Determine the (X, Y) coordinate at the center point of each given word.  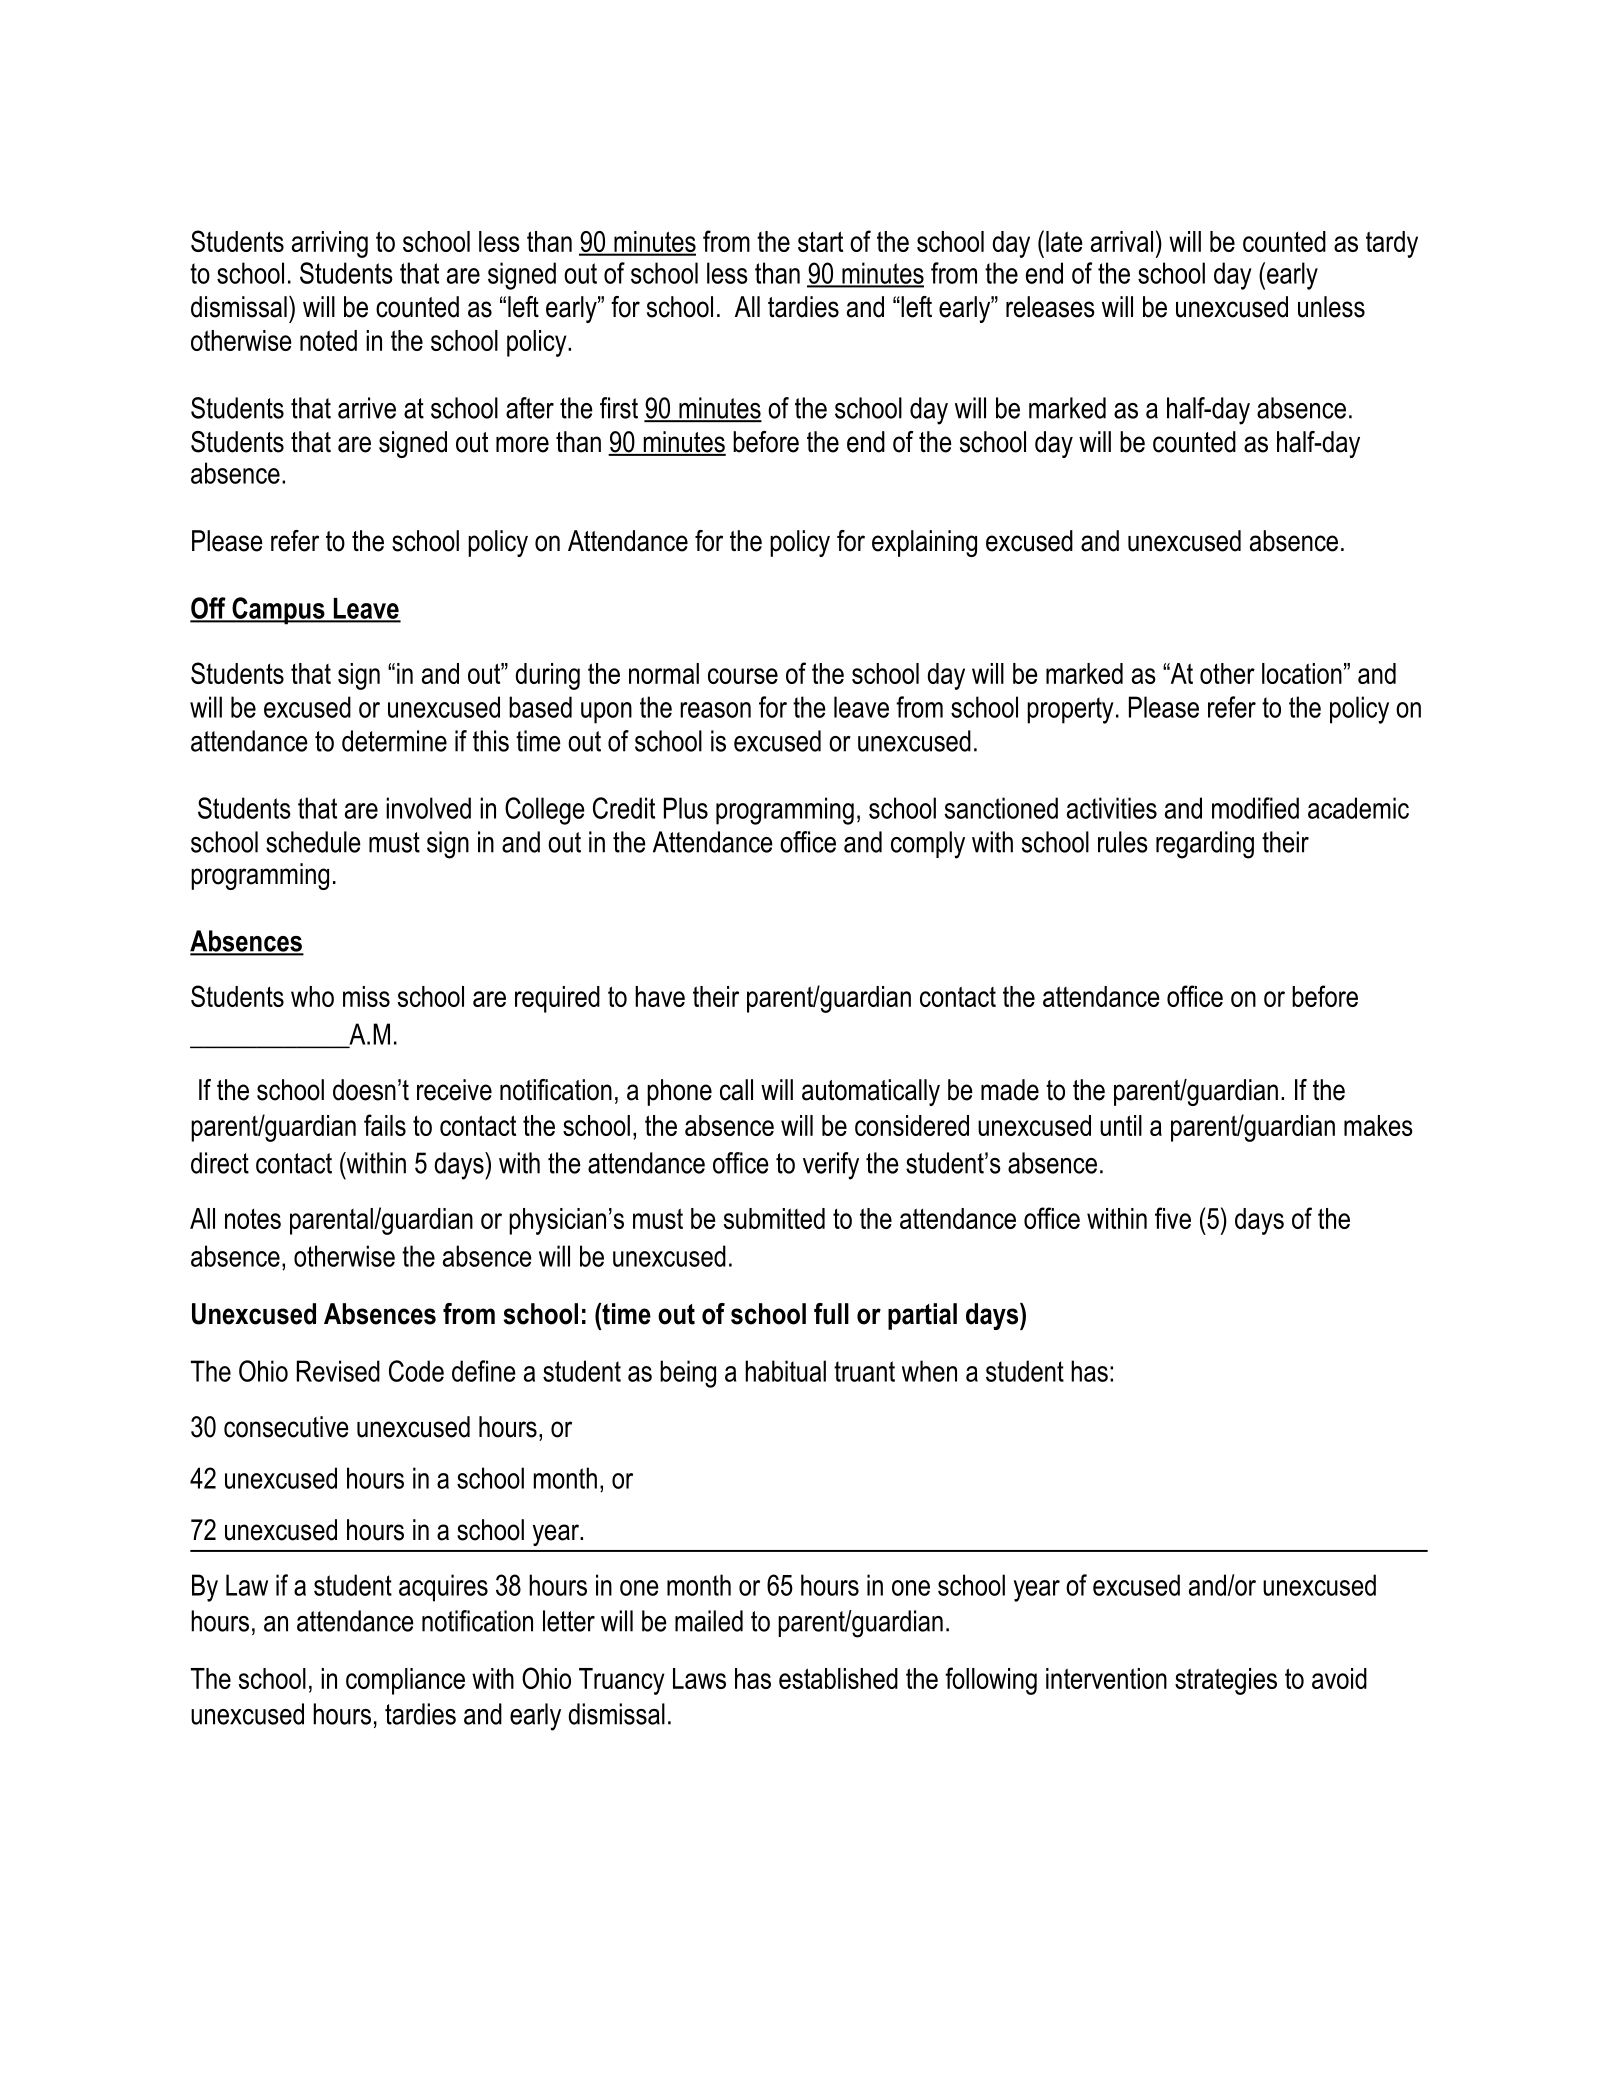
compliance (405, 1681)
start (820, 241)
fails (385, 1125)
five (1173, 1218)
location (1302, 673)
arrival (1122, 241)
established (838, 1678)
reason (715, 710)
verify (831, 1166)
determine (394, 741)
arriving (330, 244)
